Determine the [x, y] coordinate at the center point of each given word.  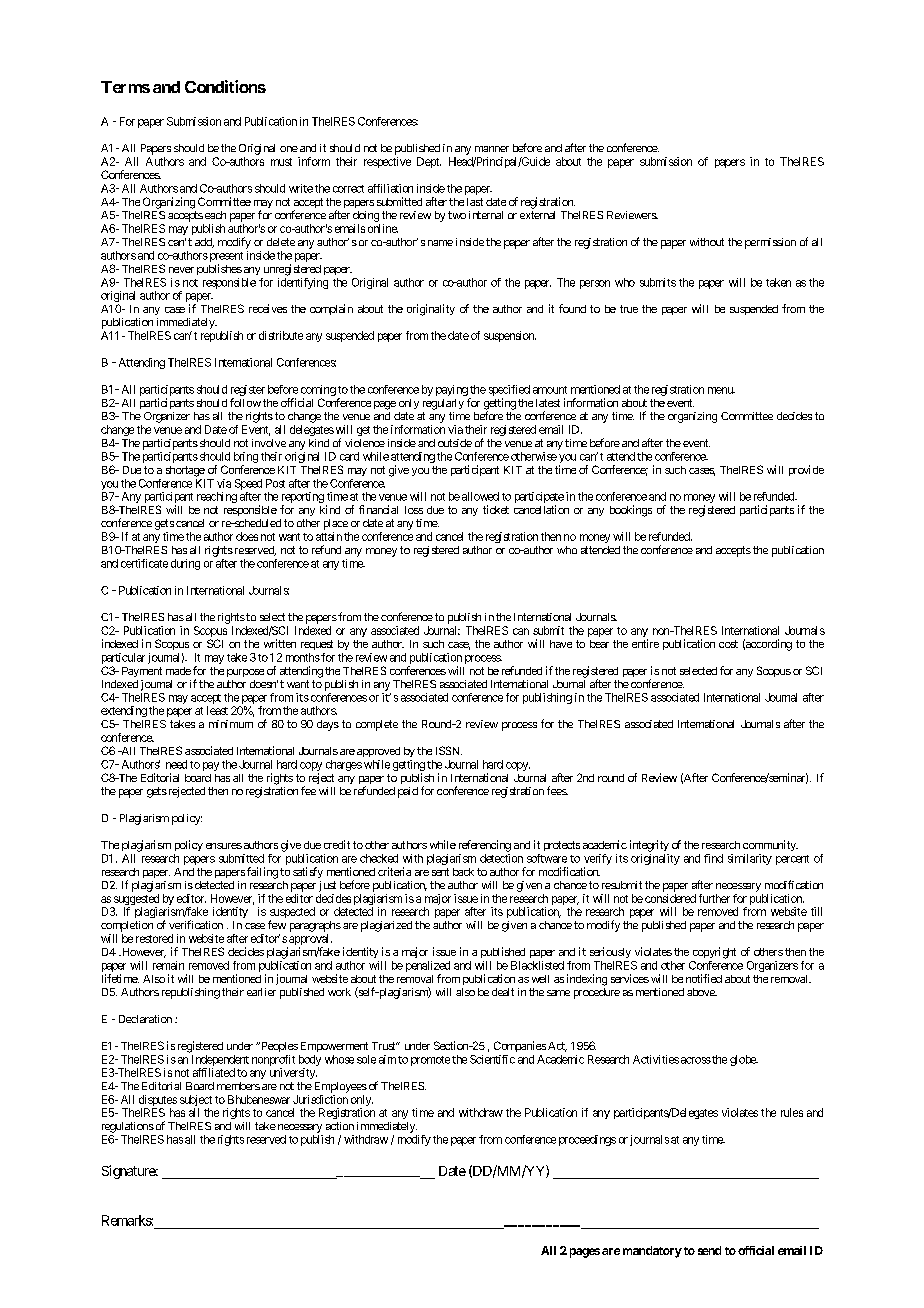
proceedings [587, 1140]
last [475, 202]
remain [168, 965]
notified [704, 978]
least [217, 710]
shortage [185, 471]
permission [770, 243]
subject [196, 1102]
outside [455, 443]
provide [806, 470]
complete [377, 725]
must [281, 162]
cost [728, 644]
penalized [428, 966]
